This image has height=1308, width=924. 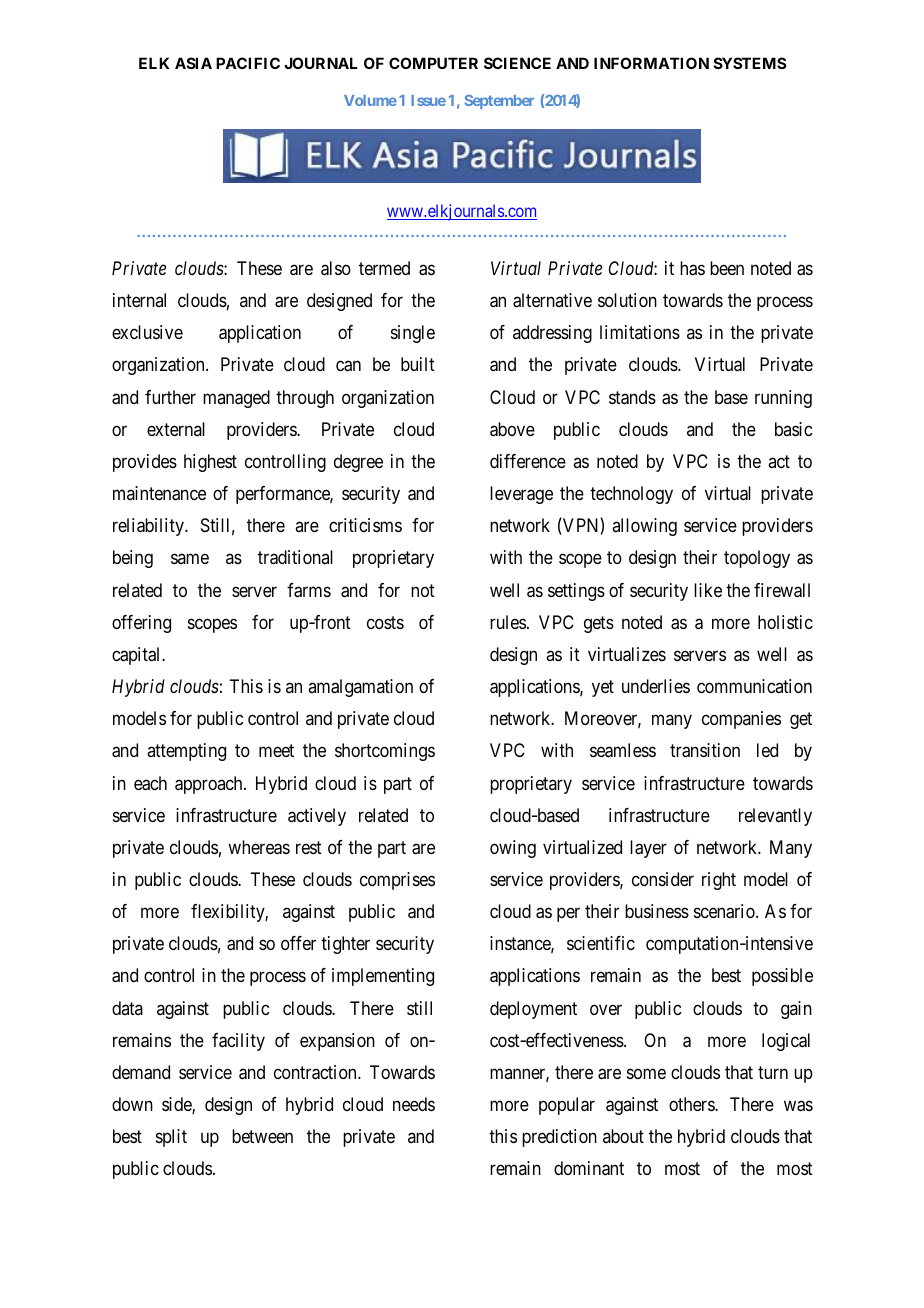 I want to click on basic, so click(x=793, y=429).
